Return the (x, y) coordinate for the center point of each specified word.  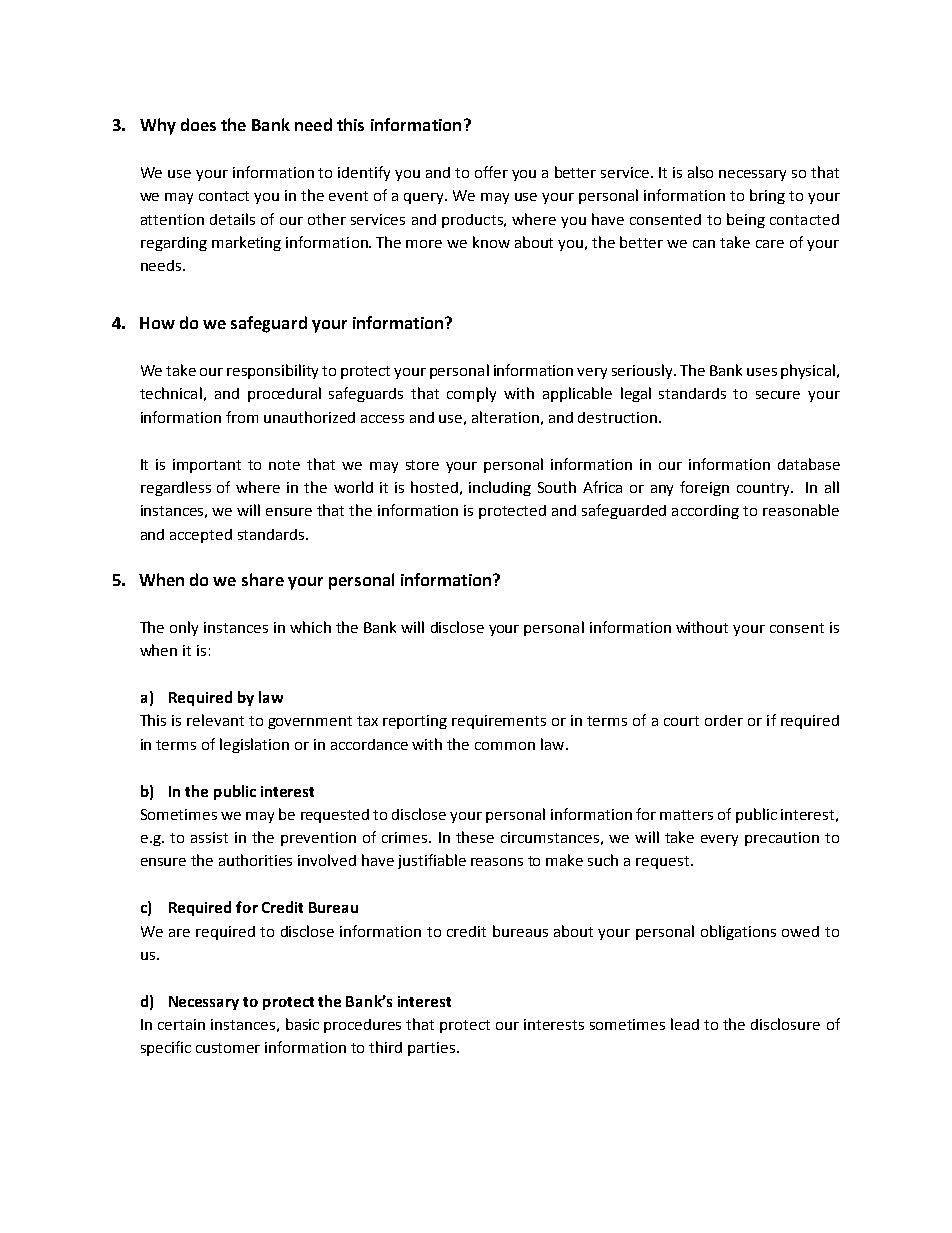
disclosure (785, 1024)
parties (433, 1049)
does (198, 124)
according (705, 512)
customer (228, 1048)
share (263, 579)
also (700, 172)
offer (491, 172)
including (500, 488)
